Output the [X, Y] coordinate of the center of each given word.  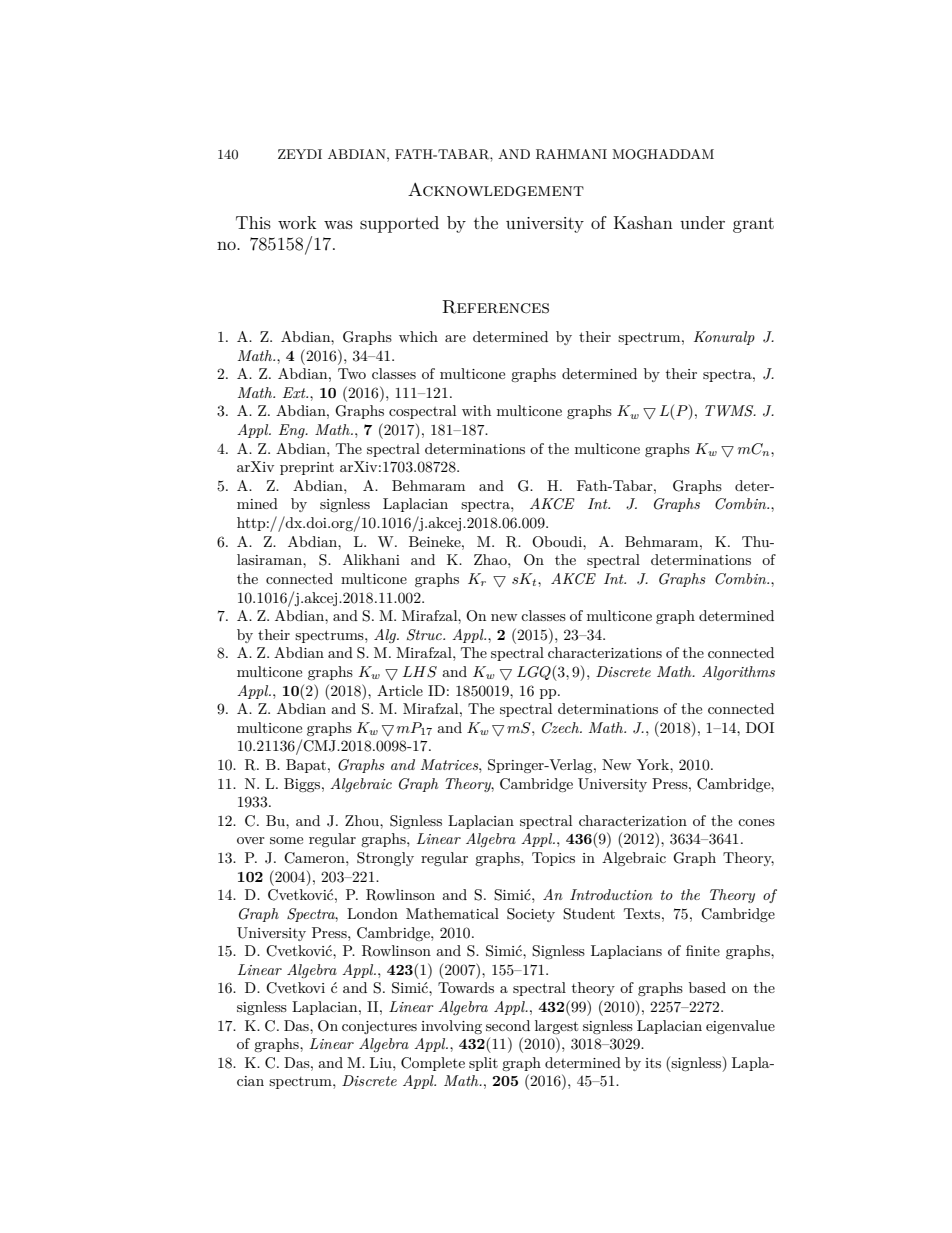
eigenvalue [740, 1027]
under [702, 222]
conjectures [379, 1027]
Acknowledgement [496, 190]
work [297, 222]
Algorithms [738, 673]
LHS [420, 672]
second [508, 1025]
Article [400, 690]
